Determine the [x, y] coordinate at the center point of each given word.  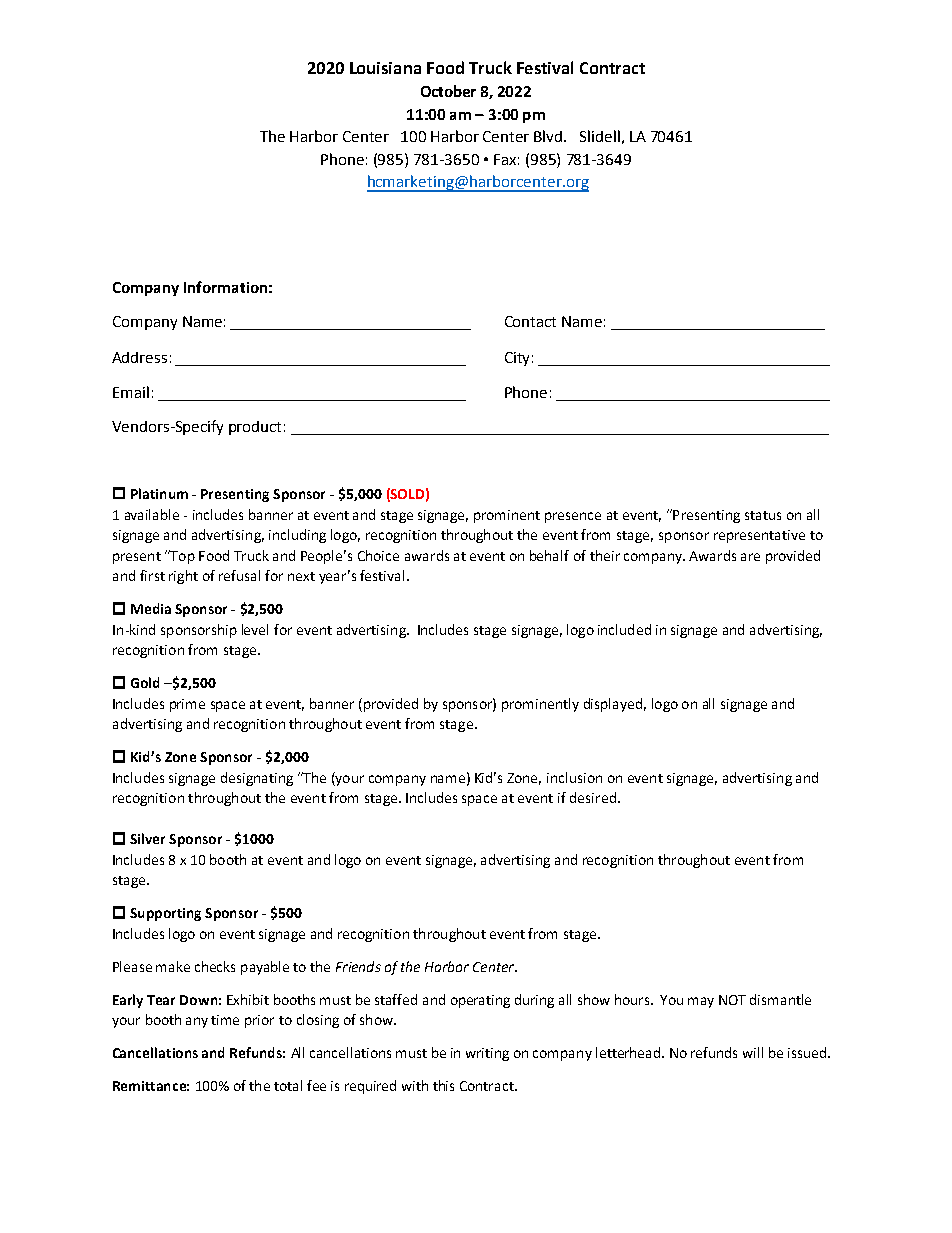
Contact [530, 321]
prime [187, 705]
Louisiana [385, 68]
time [225, 1020]
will [753, 1052]
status [763, 515]
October [448, 91]
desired [593, 797]
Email [131, 392]
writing [487, 1054]
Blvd [549, 136]
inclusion [574, 777]
